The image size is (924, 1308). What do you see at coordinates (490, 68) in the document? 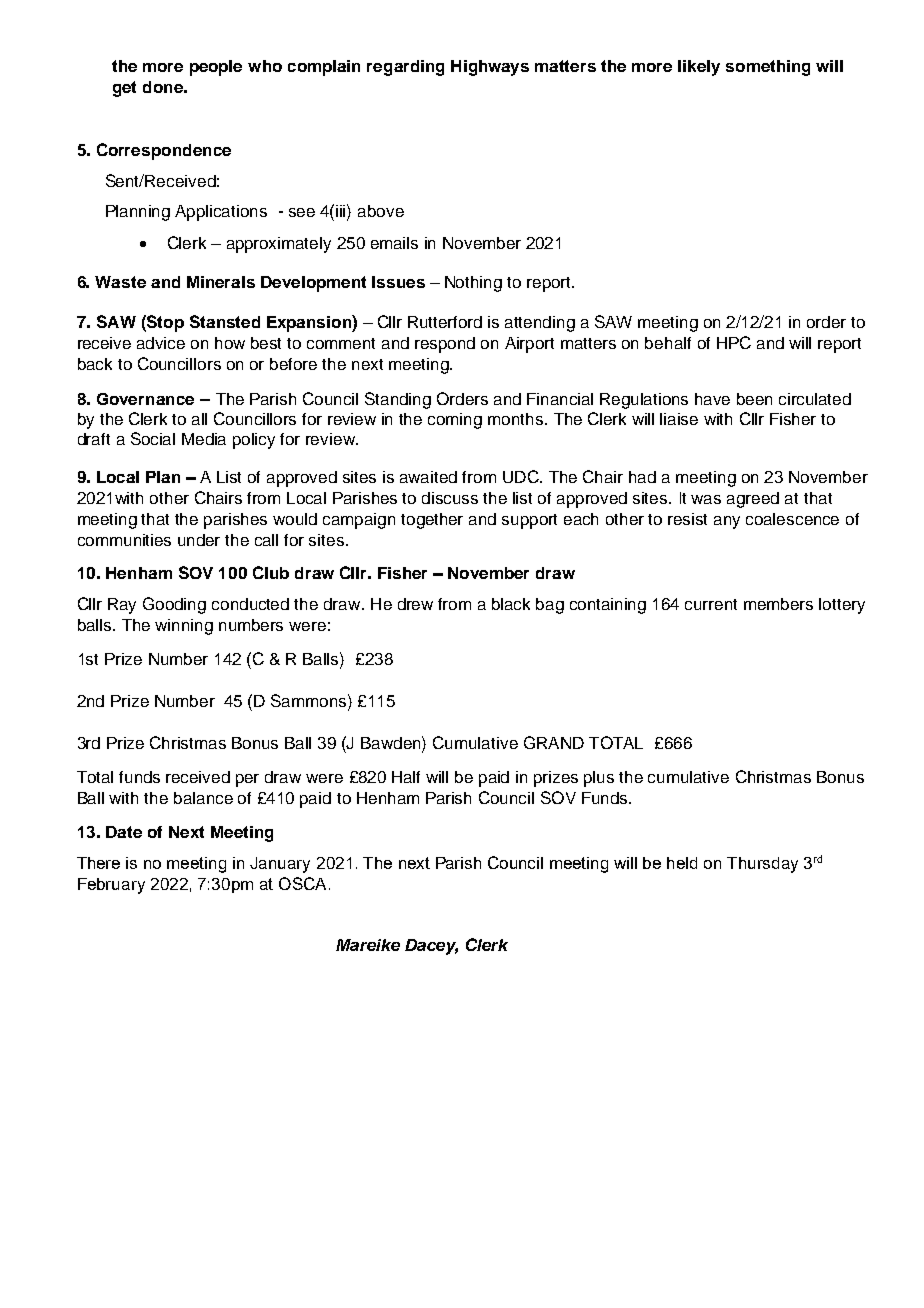
I see `Highways` at bounding box center [490, 68].
